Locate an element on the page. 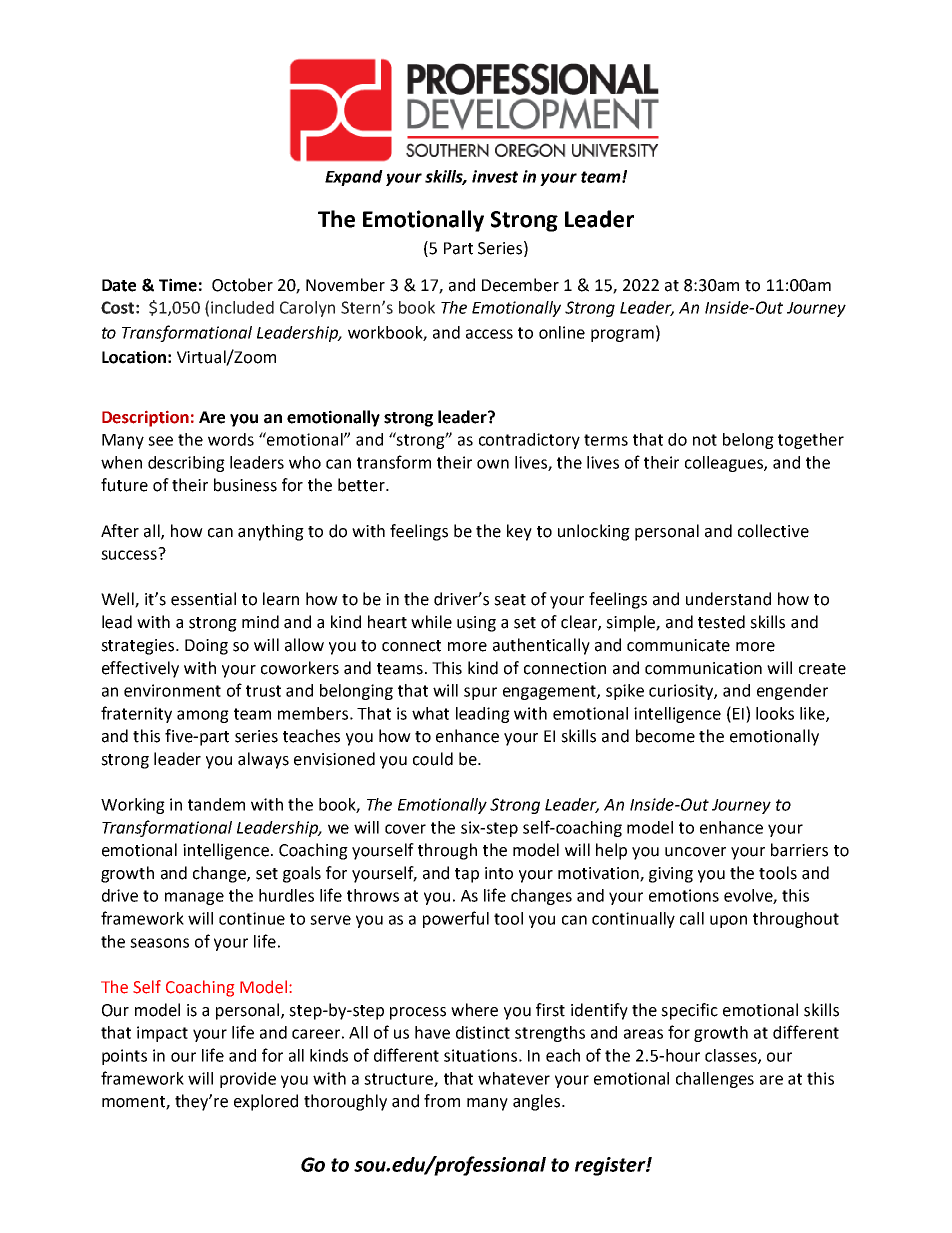  December is located at coordinates (520, 285).
